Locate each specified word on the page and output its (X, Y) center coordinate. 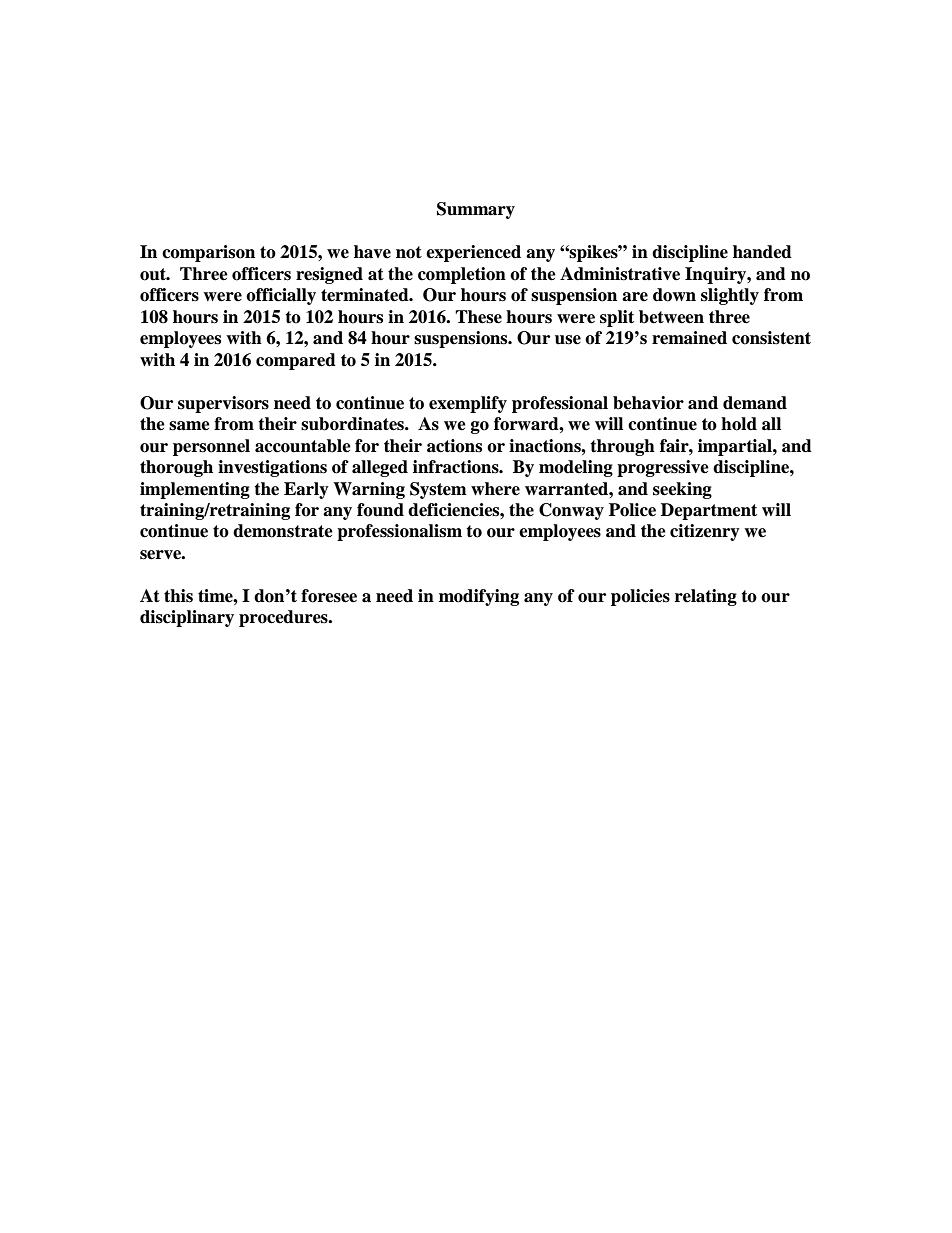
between (671, 317)
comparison (208, 253)
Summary (476, 210)
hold (739, 424)
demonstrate (283, 531)
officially (281, 296)
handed (762, 252)
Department (709, 511)
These (478, 317)
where (495, 489)
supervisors (223, 404)
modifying (479, 597)
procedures (284, 618)
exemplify (468, 404)
